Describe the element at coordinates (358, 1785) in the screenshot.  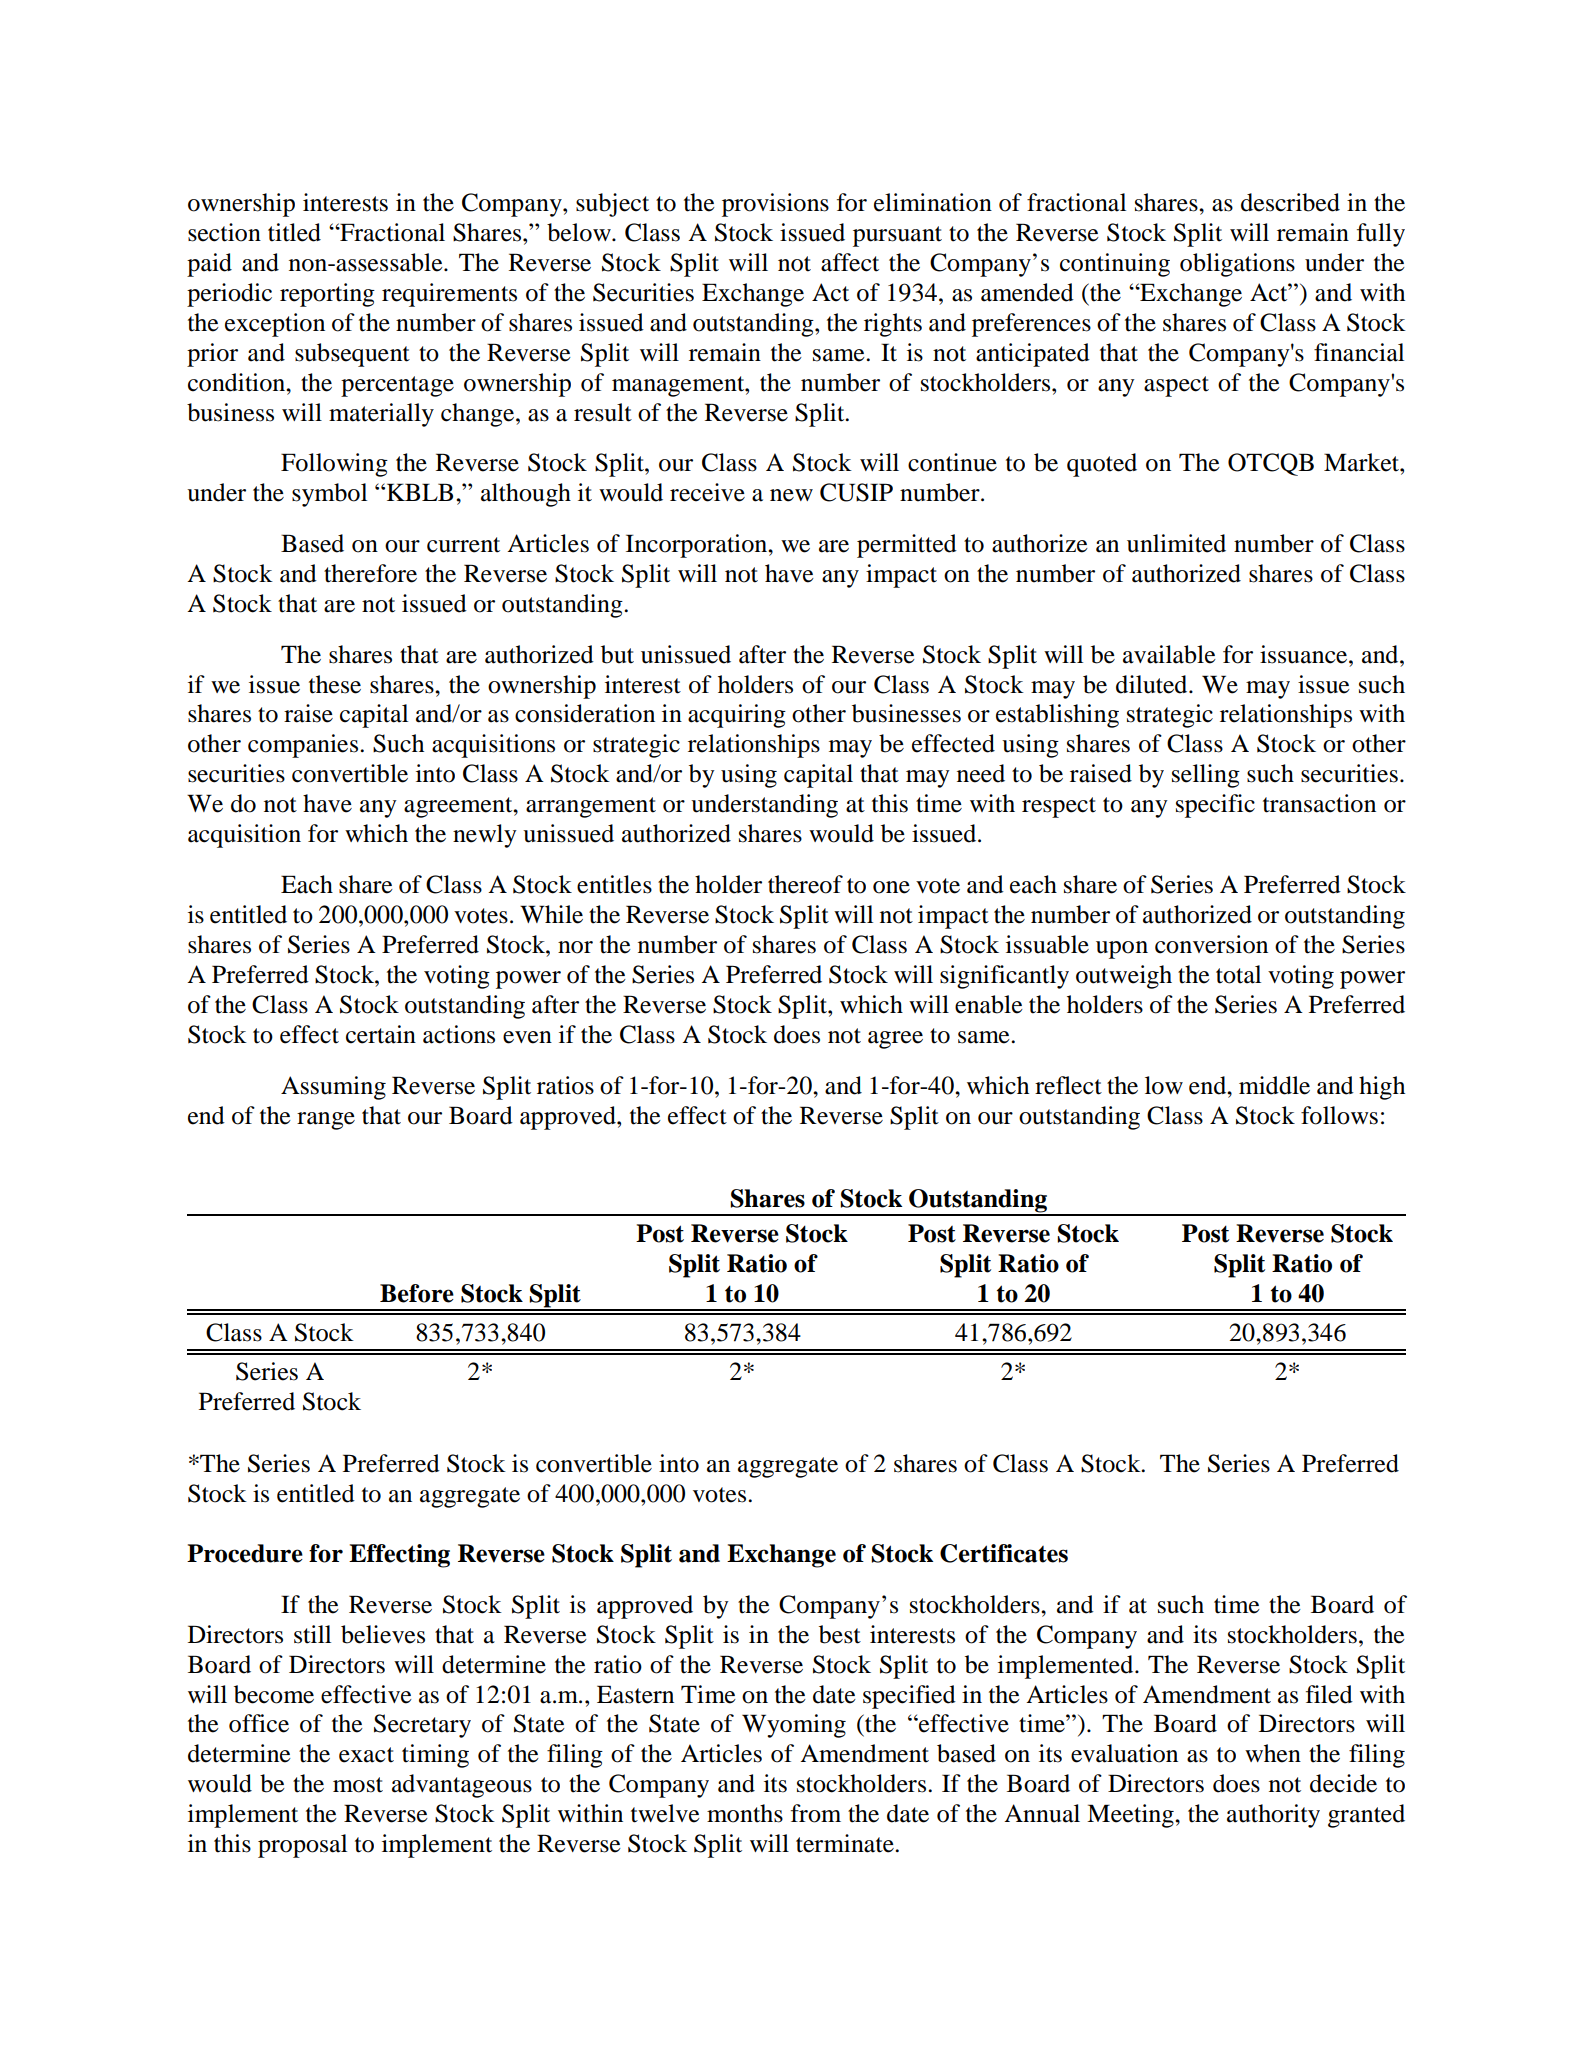
I see `most` at that location.
